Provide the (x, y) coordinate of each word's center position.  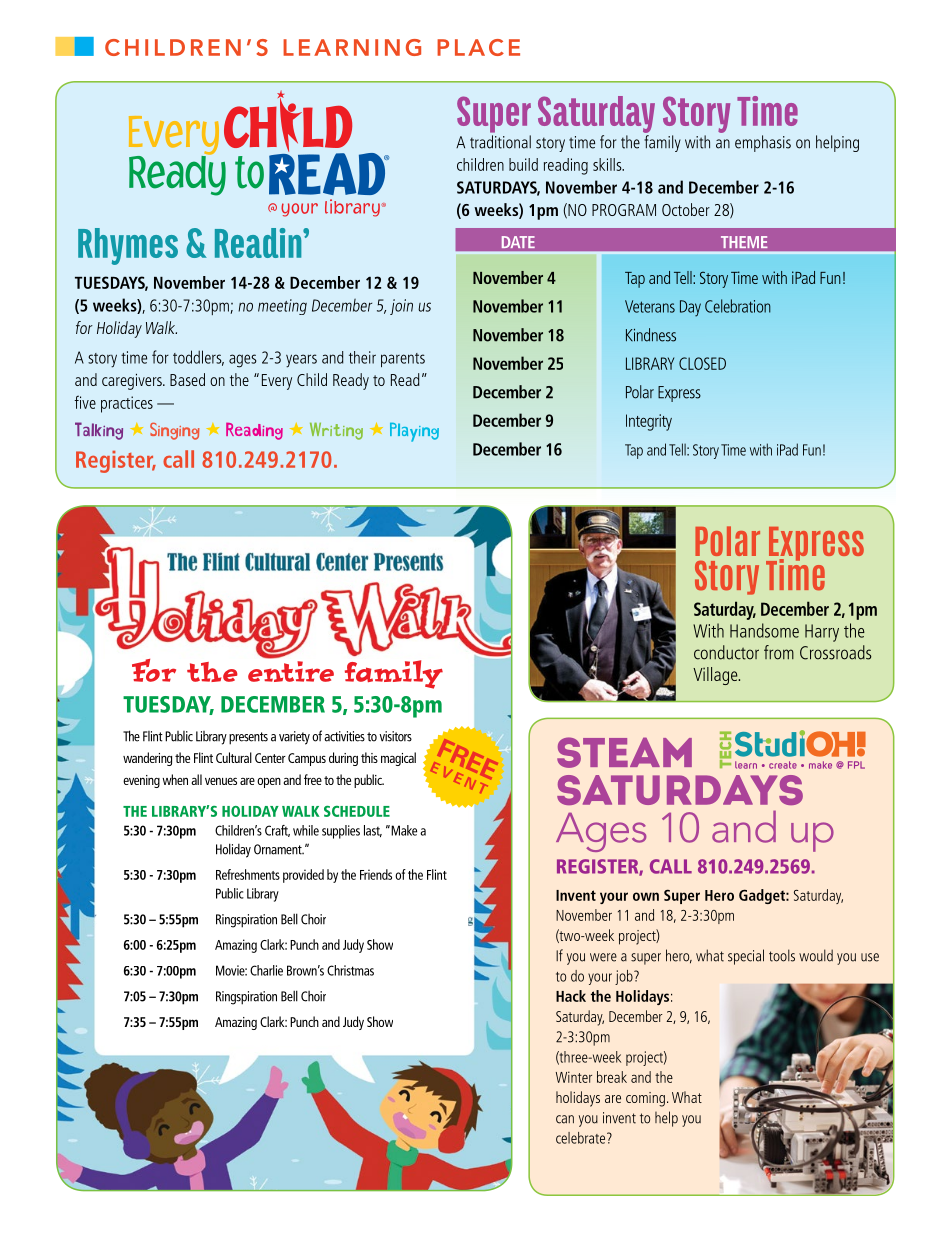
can (565, 1119)
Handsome (764, 630)
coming (645, 1099)
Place (478, 47)
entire (291, 671)
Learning (352, 47)
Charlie (266, 970)
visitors (395, 736)
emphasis (763, 143)
